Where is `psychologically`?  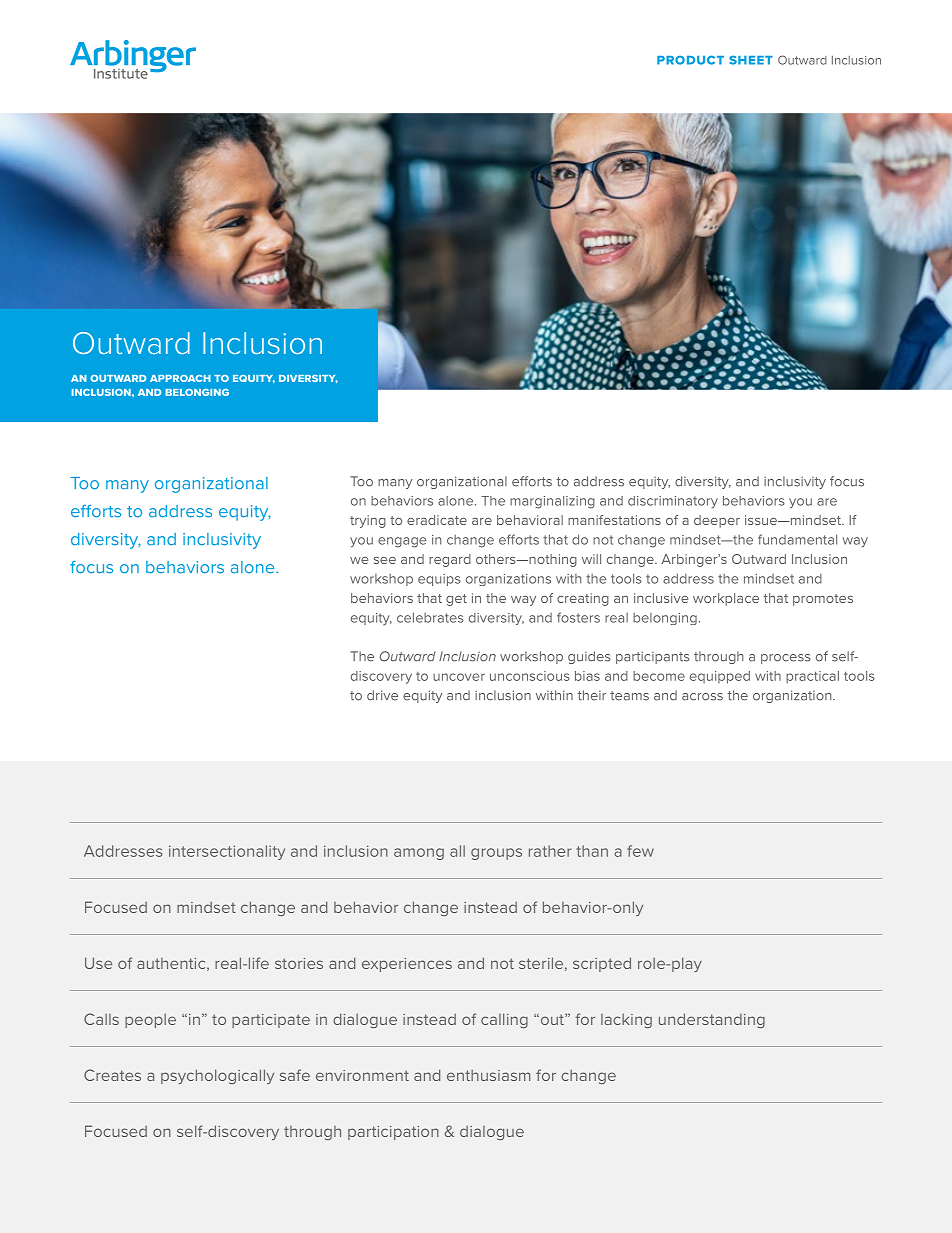 psychologically is located at coordinates (217, 1076).
